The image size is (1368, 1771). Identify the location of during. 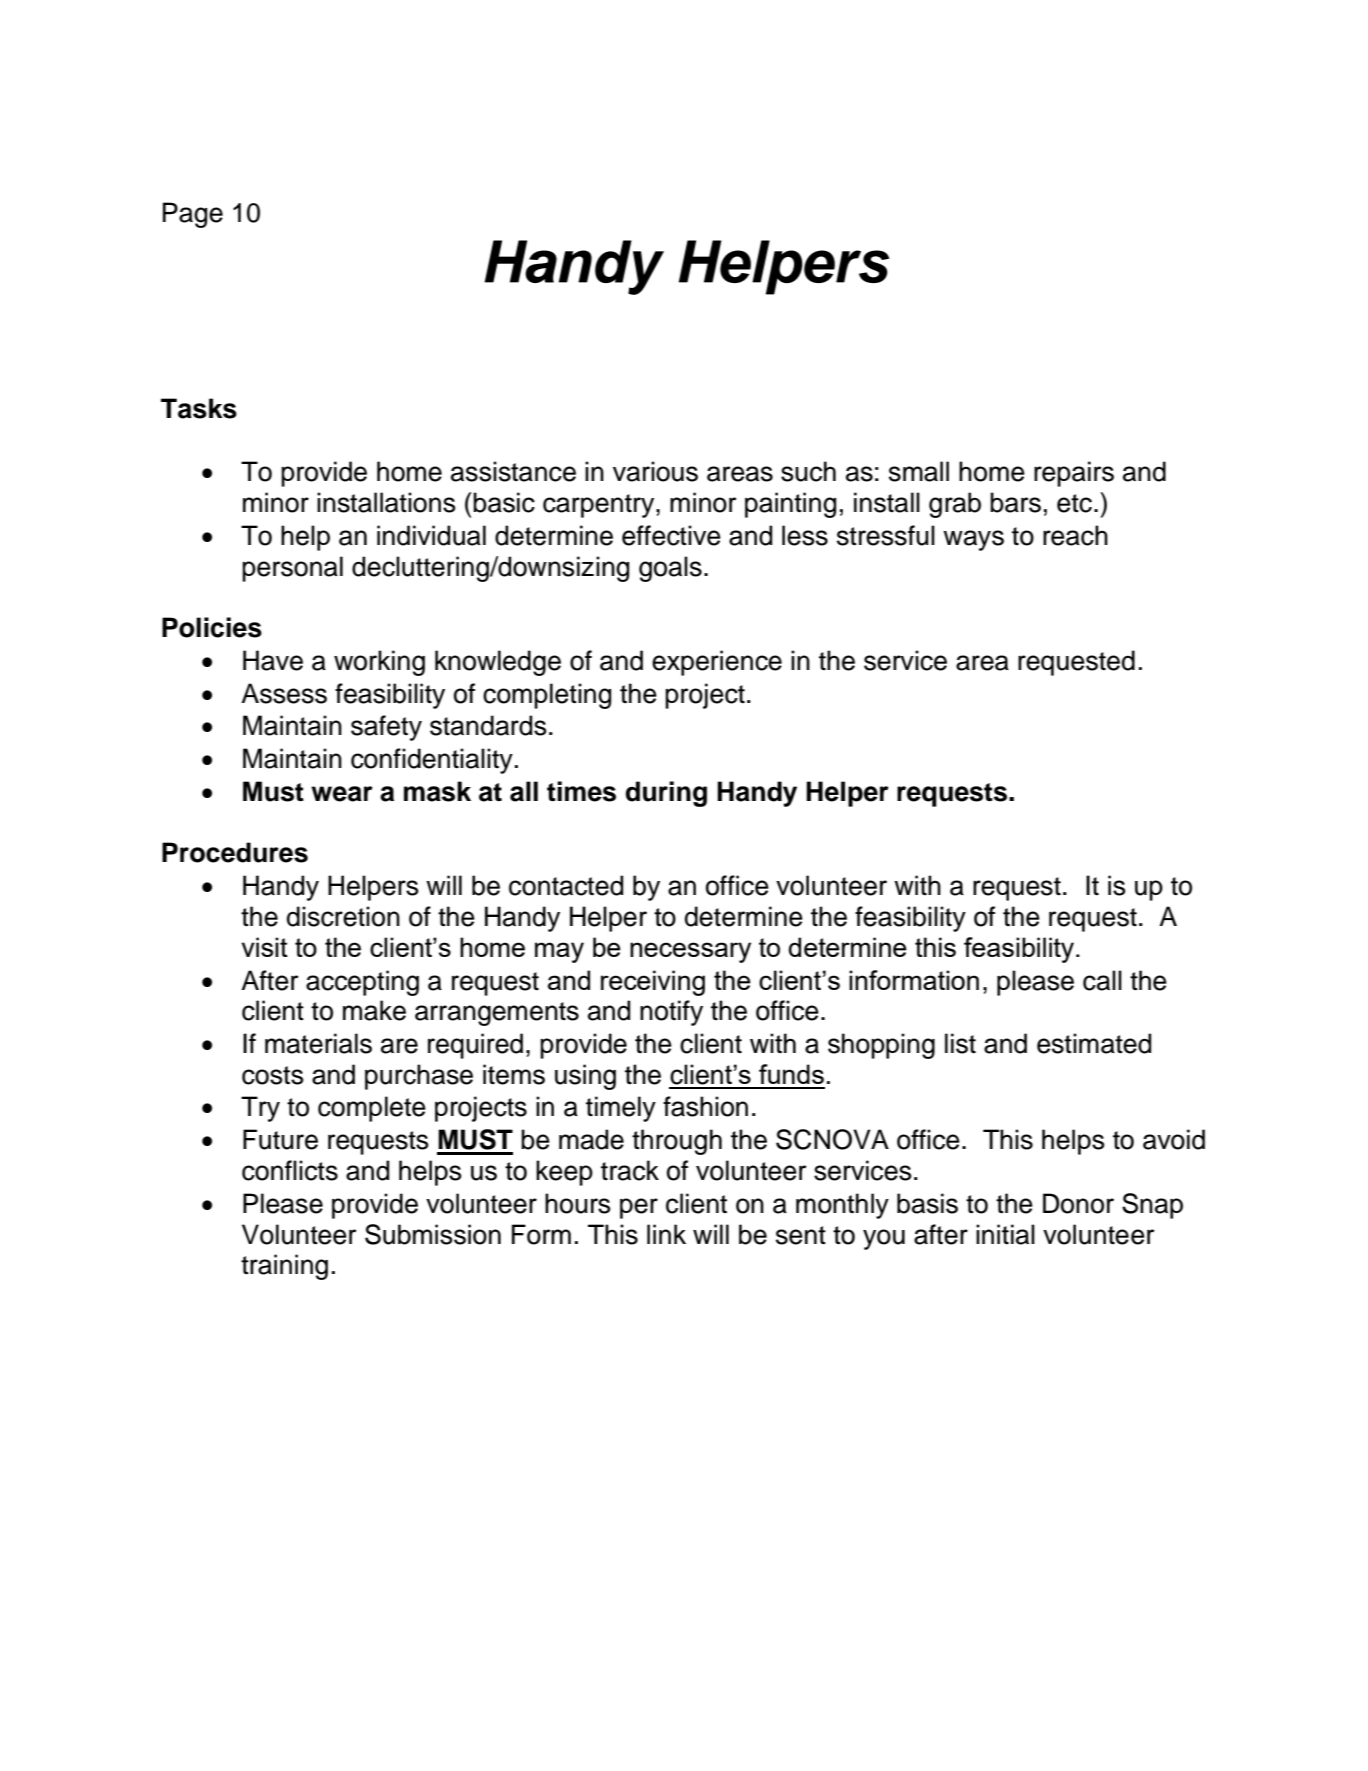
(666, 794).
